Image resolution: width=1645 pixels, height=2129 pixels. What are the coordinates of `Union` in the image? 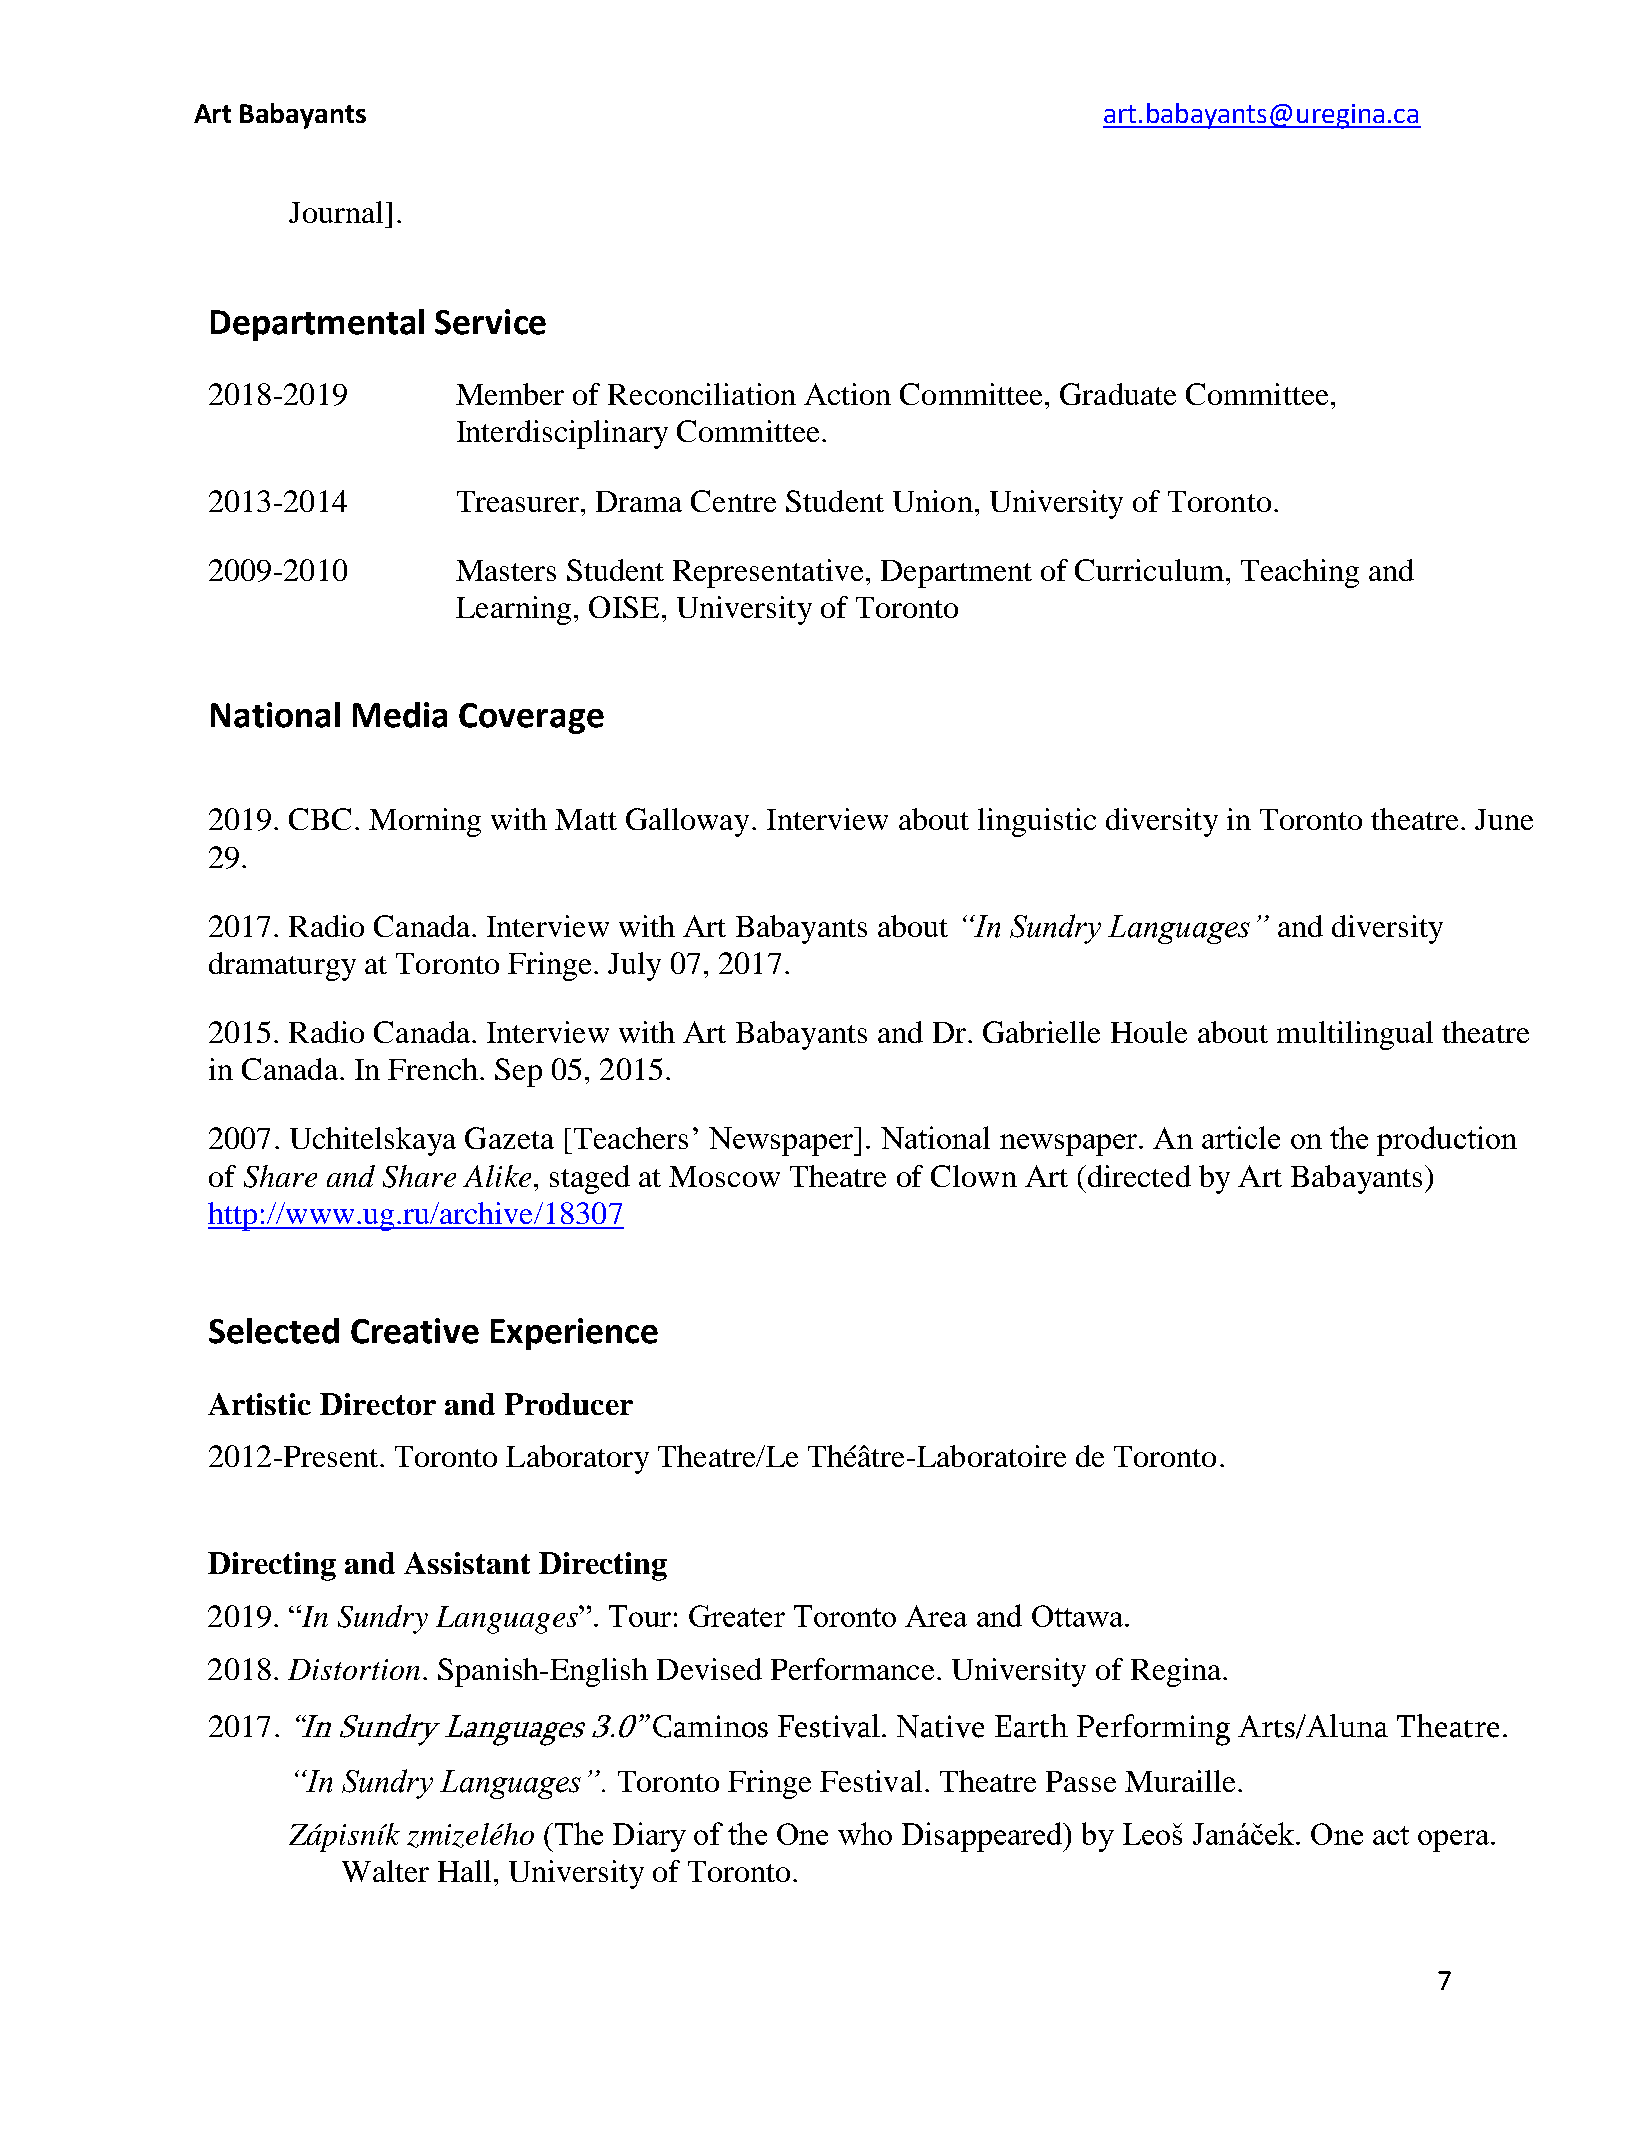 It's located at (933, 501).
